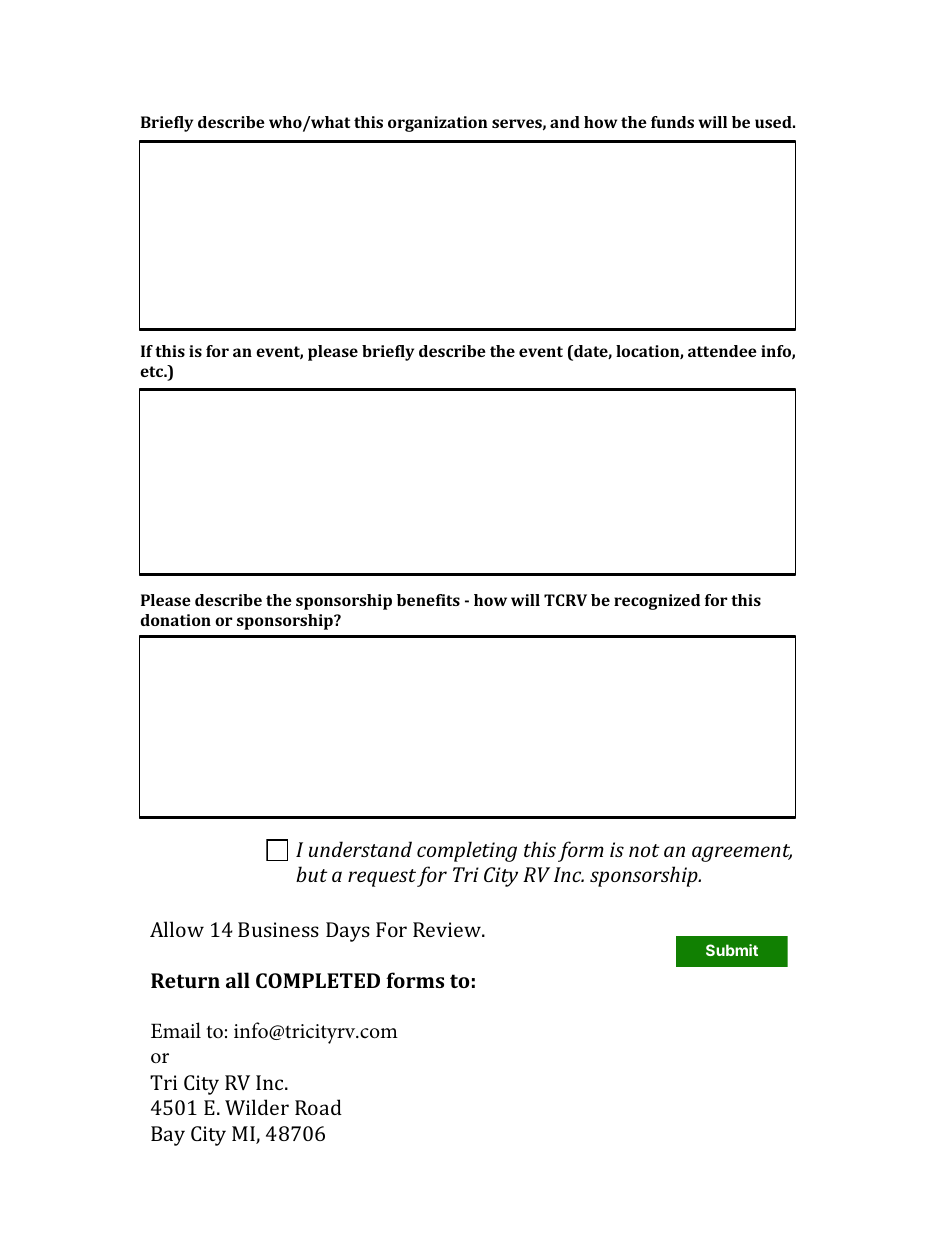 The width and height of the screenshot is (952, 1233). Describe the element at coordinates (176, 620) in the screenshot. I see `donation` at that location.
